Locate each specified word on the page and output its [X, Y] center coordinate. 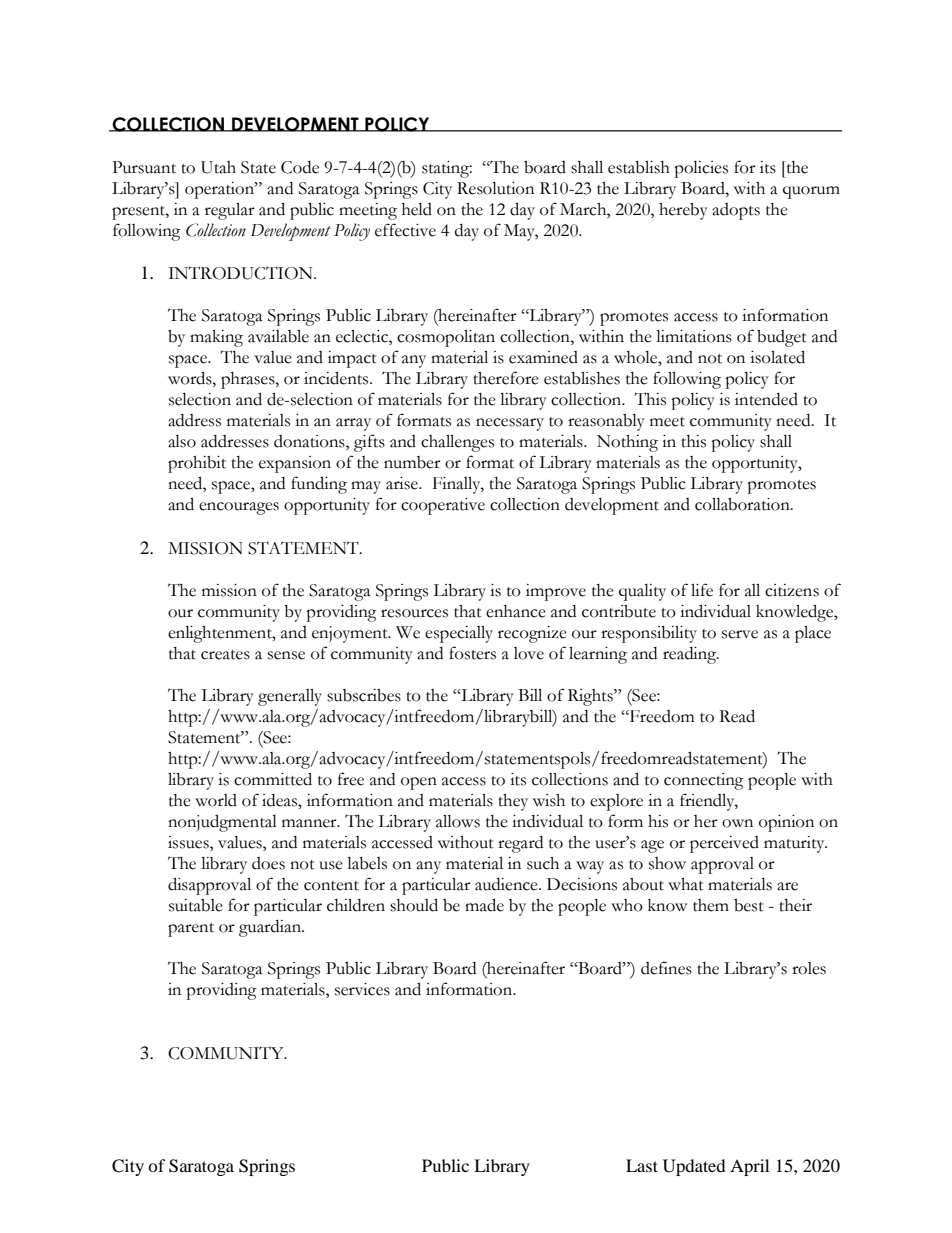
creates [225, 655]
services [362, 989]
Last [642, 1165]
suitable [196, 905]
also [182, 441]
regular [230, 211]
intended [766, 399]
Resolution [495, 188]
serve [740, 634]
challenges [457, 443]
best [749, 905]
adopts [736, 211]
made [484, 905]
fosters [472, 653]
